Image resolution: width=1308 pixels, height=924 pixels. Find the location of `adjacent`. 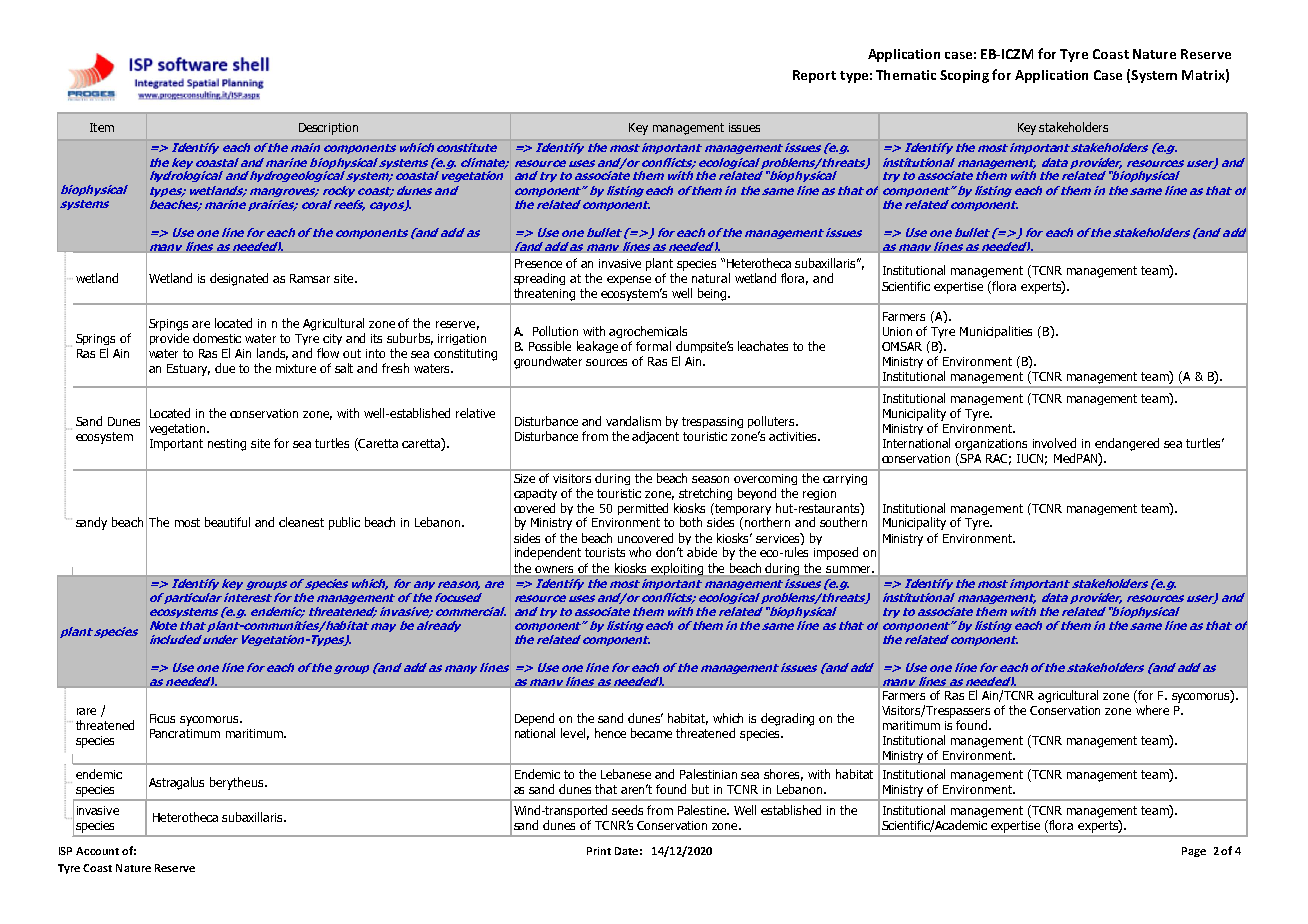

adjacent is located at coordinates (655, 437).
